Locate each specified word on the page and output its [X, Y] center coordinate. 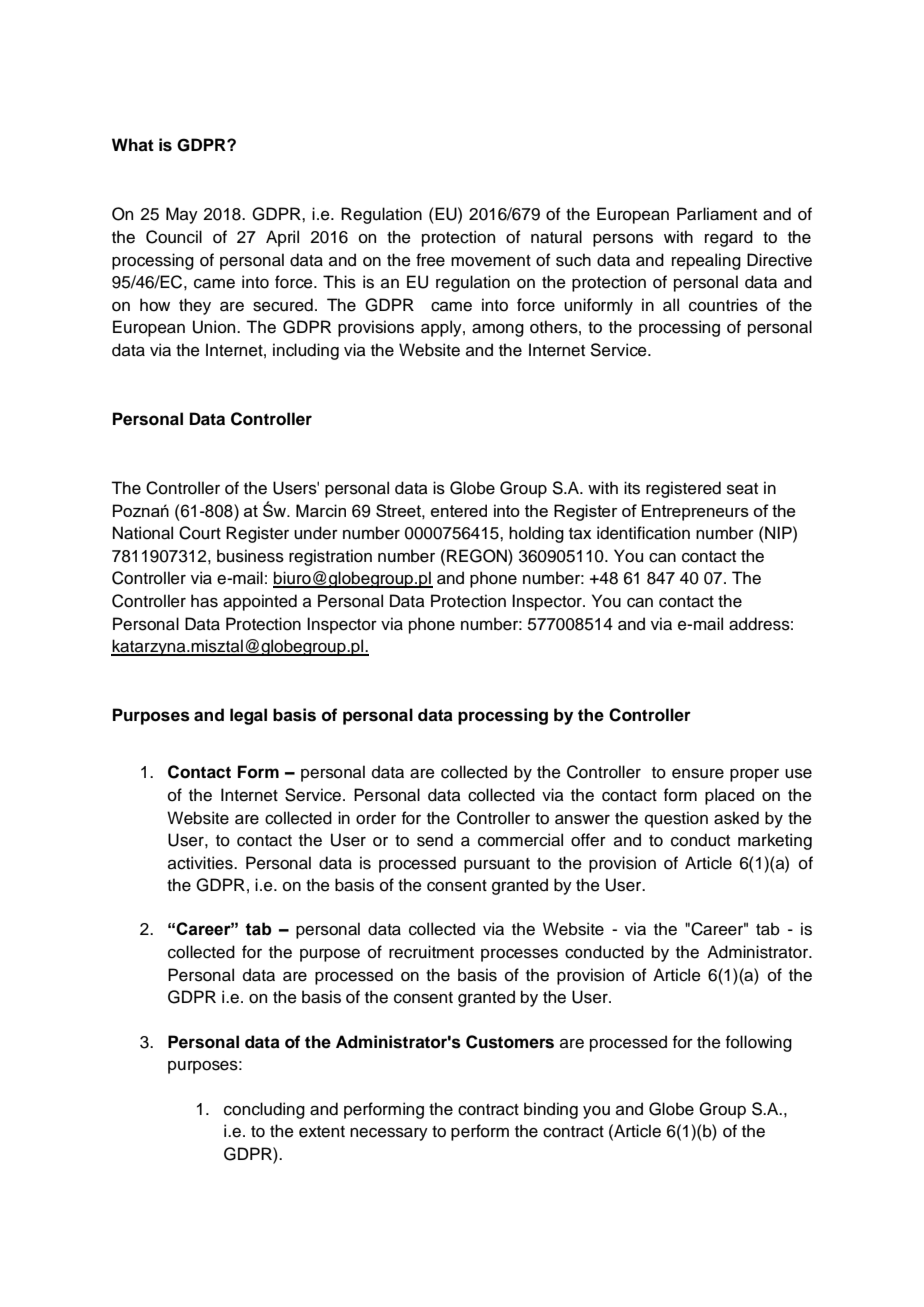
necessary [389, 1134]
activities [201, 863]
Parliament [717, 214]
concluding [264, 1110]
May [182, 215]
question [676, 819]
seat [742, 489]
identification [643, 533]
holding [536, 534]
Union [215, 327]
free [430, 260]
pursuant [497, 865]
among [498, 330]
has [204, 601]
